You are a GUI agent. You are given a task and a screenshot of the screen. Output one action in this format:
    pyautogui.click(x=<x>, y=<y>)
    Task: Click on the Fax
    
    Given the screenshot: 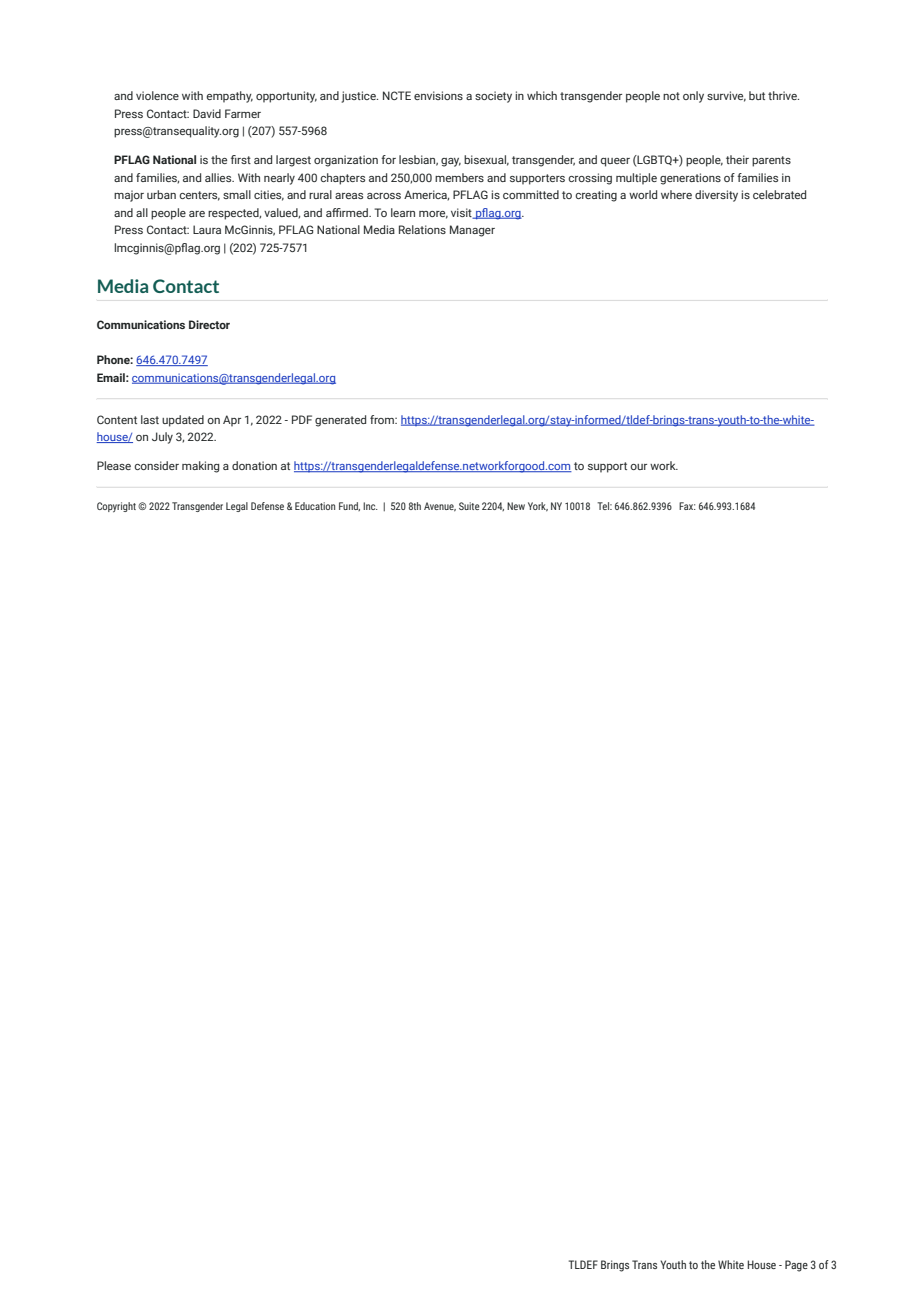 What is the action you would take?
    pyautogui.click(x=687, y=506)
